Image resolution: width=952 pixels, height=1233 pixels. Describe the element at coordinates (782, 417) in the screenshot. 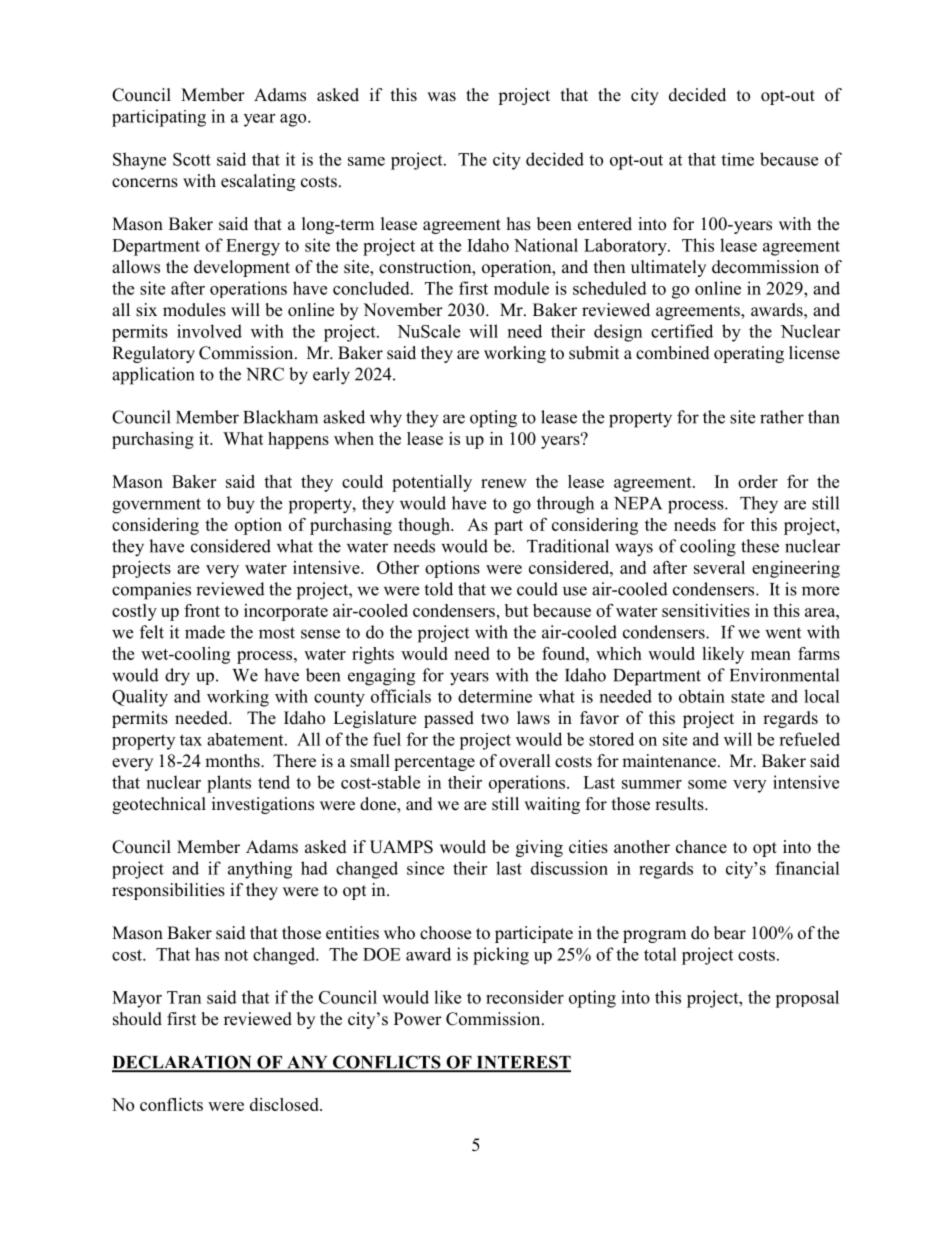

I see `rather` at that location.
